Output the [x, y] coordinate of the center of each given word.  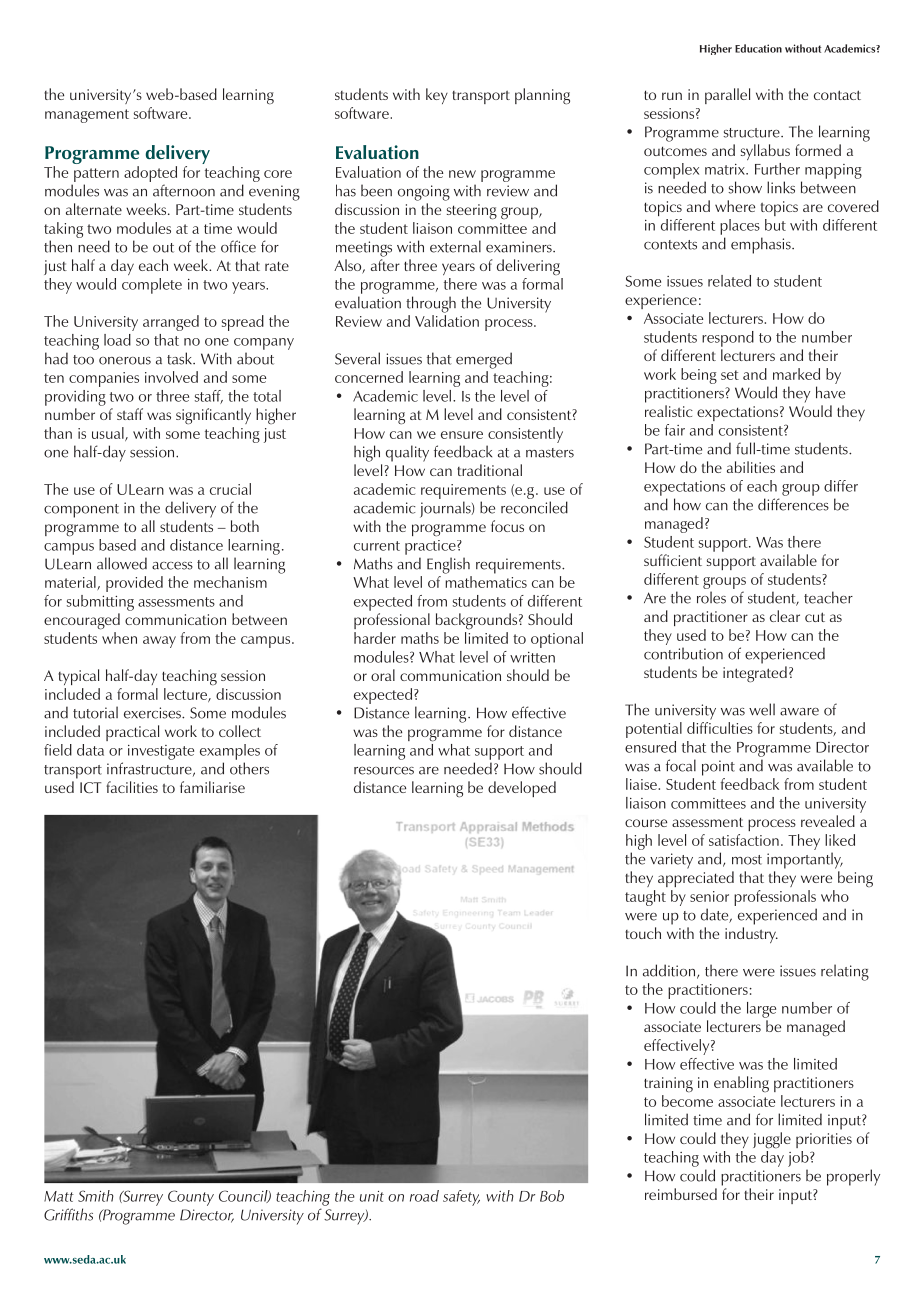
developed [522, 789]
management [87, 116]
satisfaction [744, 840]
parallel [727, 96]
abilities [751, 467]
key [437, 96]
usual [109, 434]
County [191, 1198]
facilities [132, 787]
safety [461, 1198]
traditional [489, 470]
